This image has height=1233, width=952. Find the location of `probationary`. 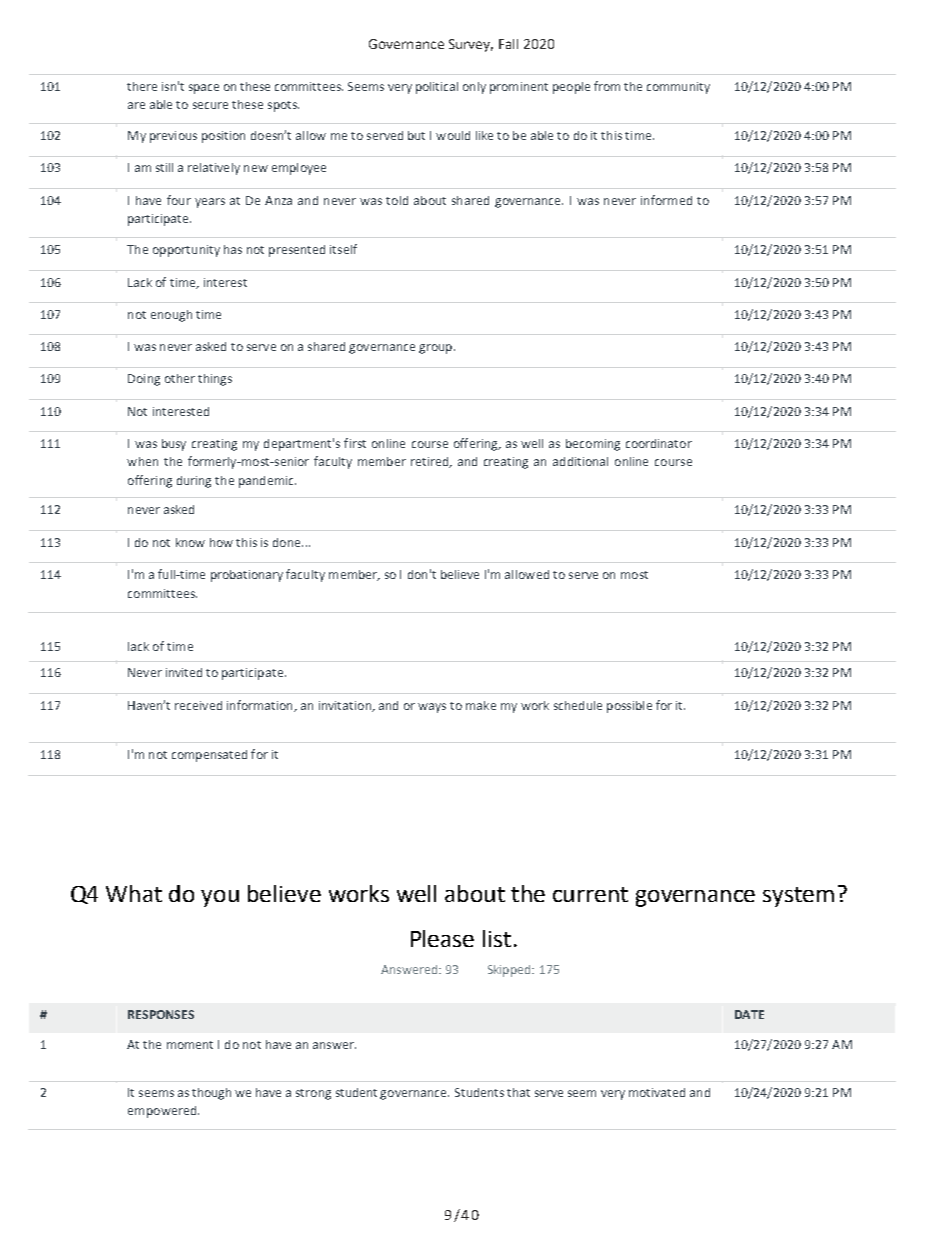

probationary is located at coordinates (247, 576).
